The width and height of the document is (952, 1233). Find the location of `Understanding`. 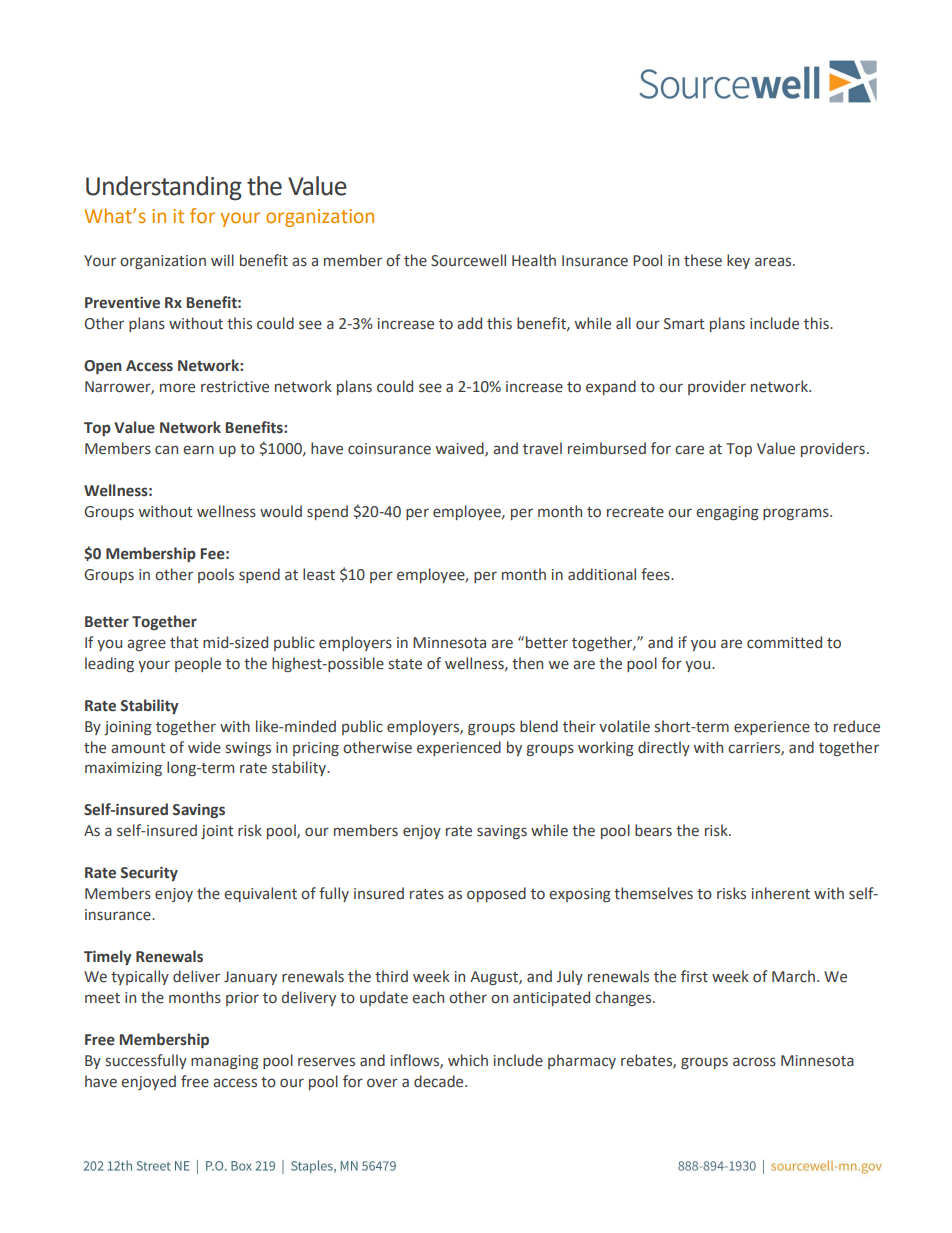

Understanding is located at coordinates (164, 188).
